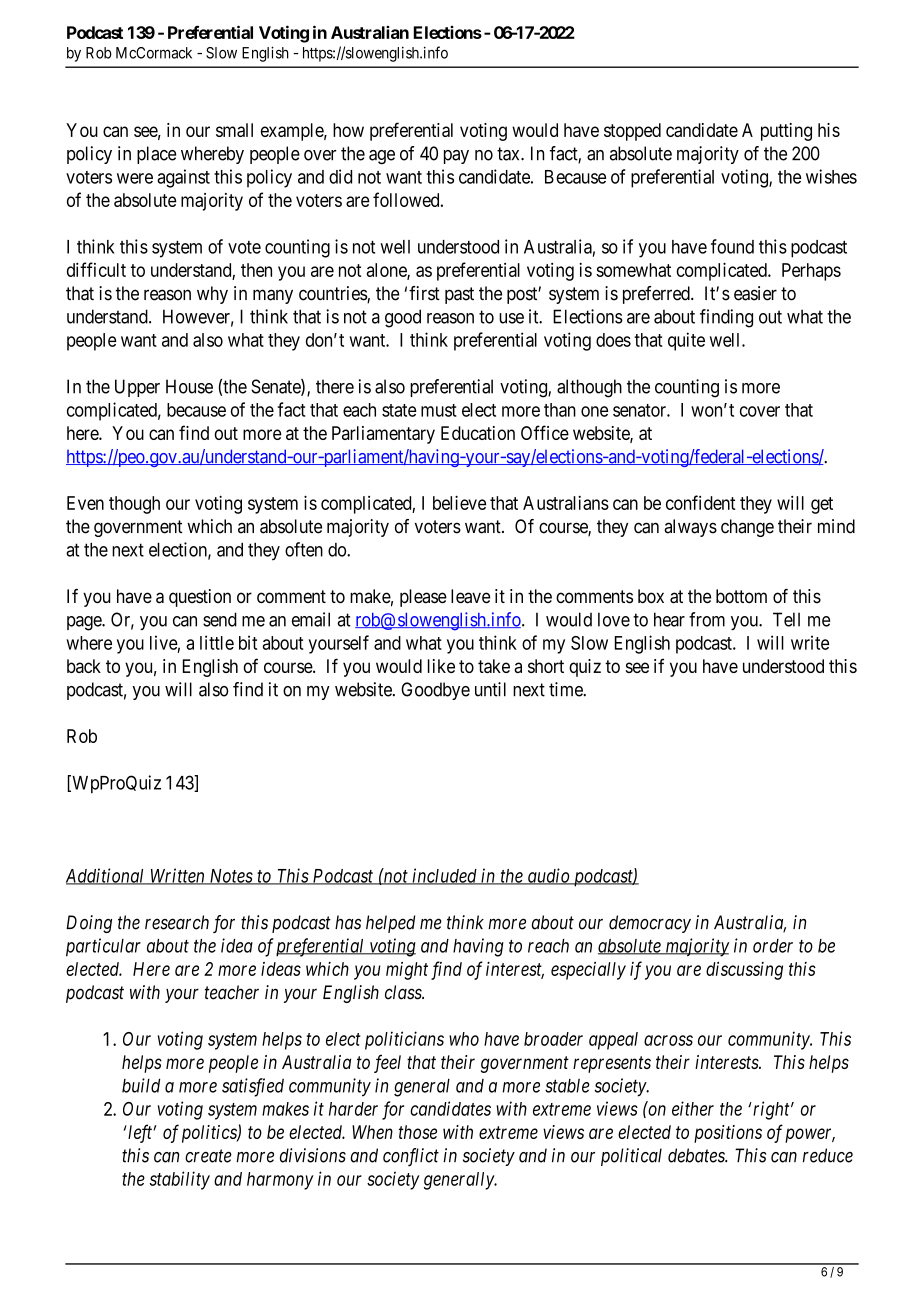 The image size is (924, 1308). Describe the element at coordinates (456, 157) in the screenshot. I see `pay` at that location.
